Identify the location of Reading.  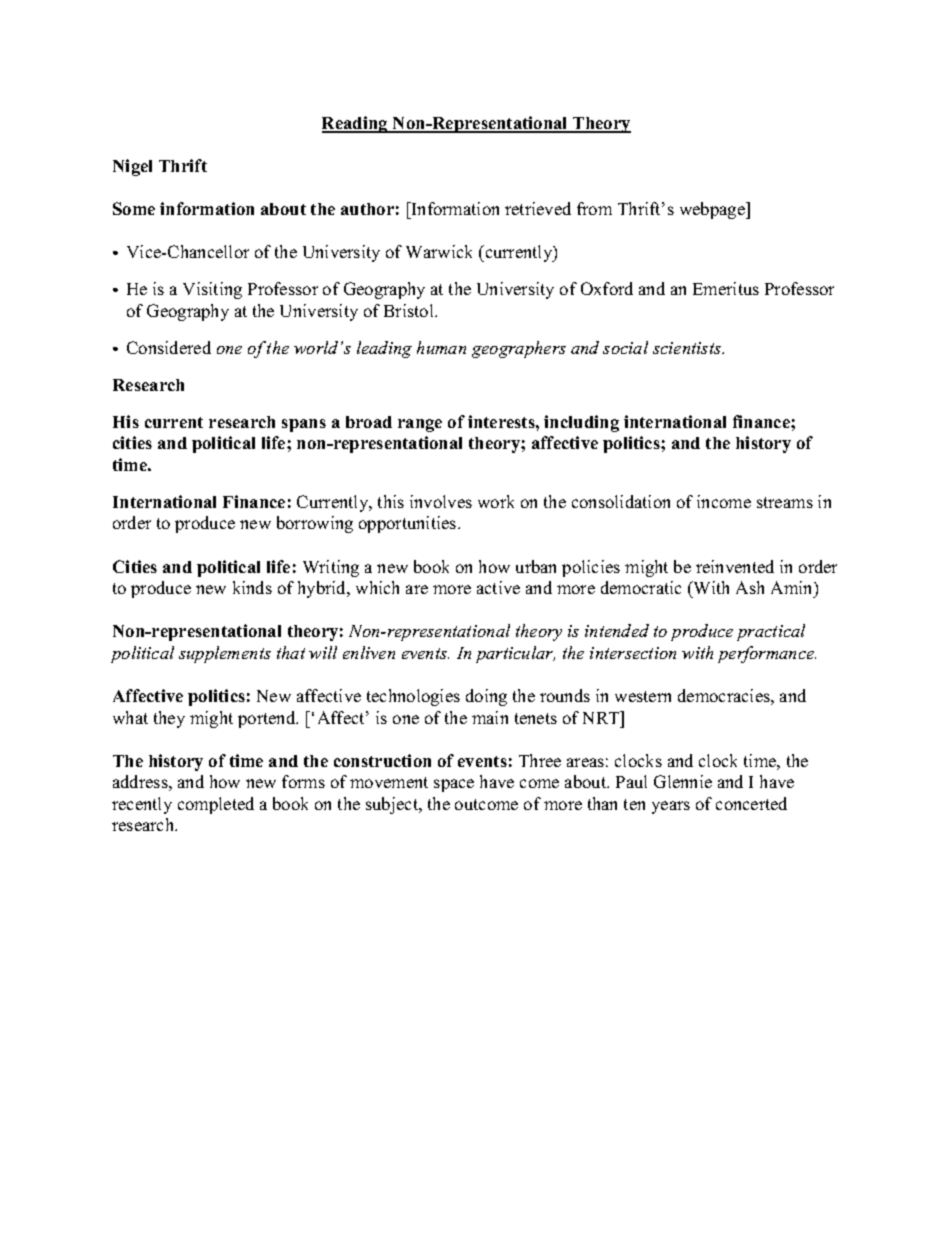
(356, 124).
